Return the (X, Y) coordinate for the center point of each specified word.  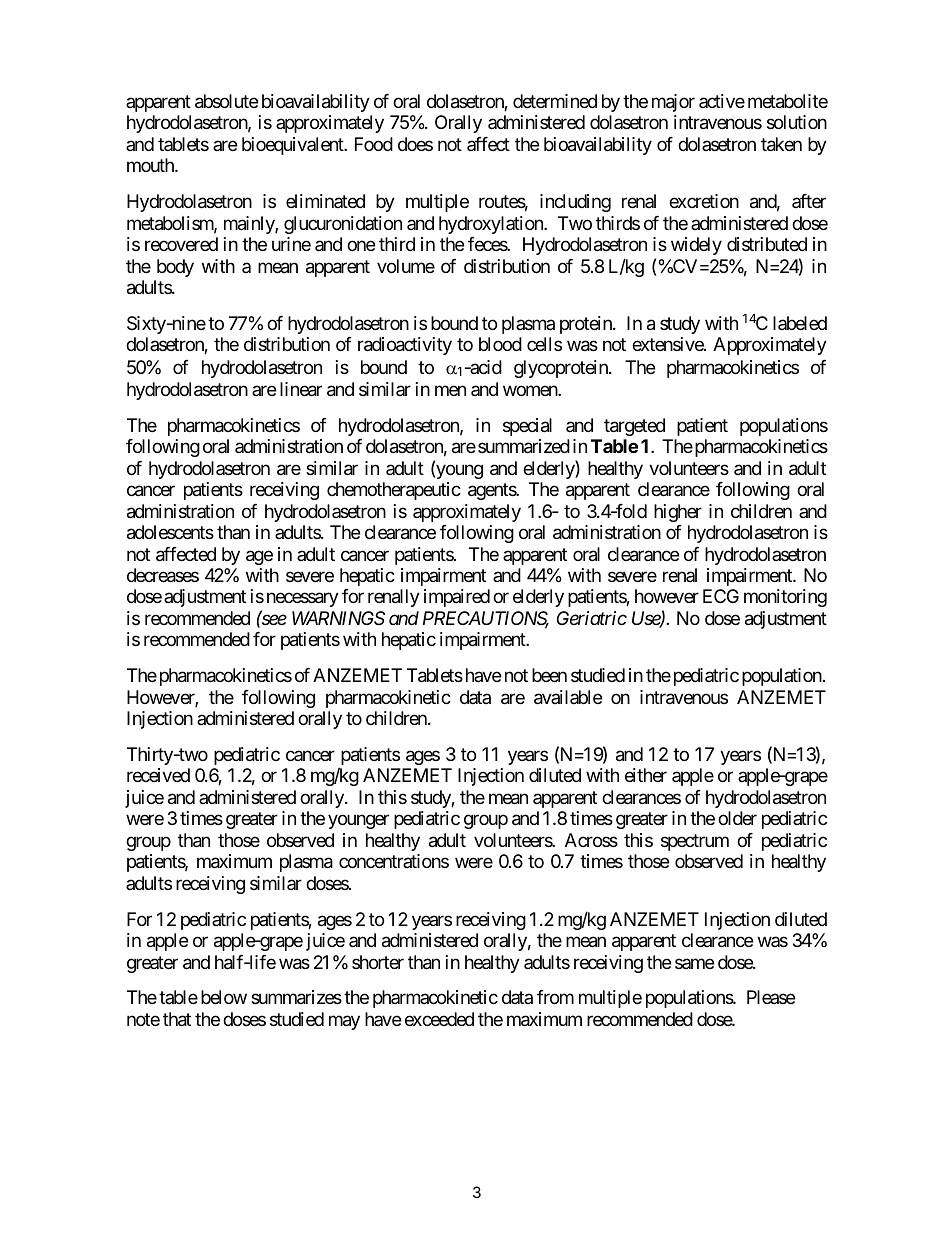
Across (591, 840)
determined (555, 101)
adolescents (170, 532)
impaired (457, 598)
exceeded (439, 1019)
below (224, 997)
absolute (226, 101)
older (737, 818)
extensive (668, 344)
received (158, 775)
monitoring (785, 598)
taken (781, 144)
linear (301, 389)
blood (500, 344)
